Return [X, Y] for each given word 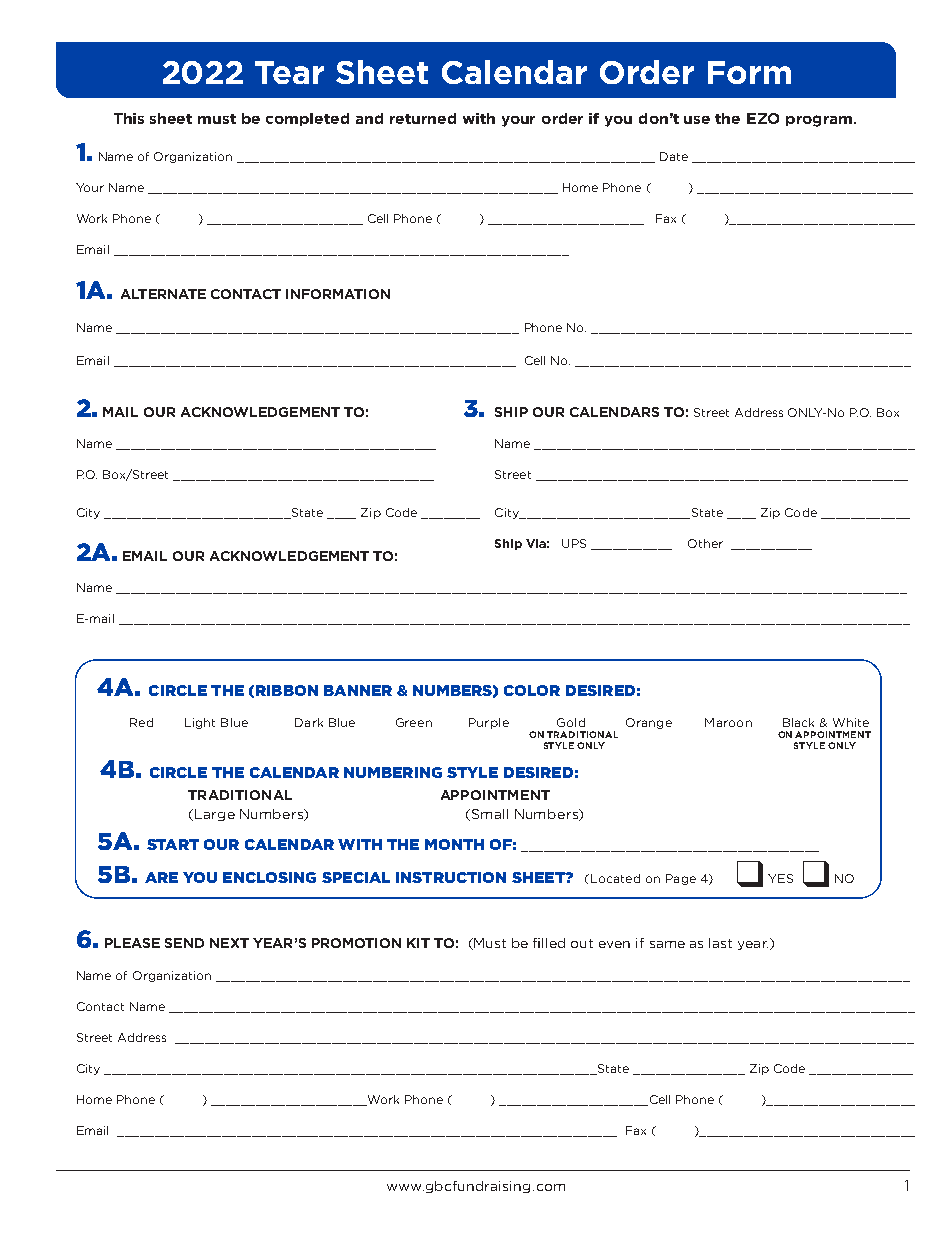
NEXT [229, 943]
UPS [574, 543]
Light [200, 723]
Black [798, 722]
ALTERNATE [163, 294]
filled [549, 943]
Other [705, 543]
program [819, 121]
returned [423, 118]
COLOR [532, 690]
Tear [289, 72]
